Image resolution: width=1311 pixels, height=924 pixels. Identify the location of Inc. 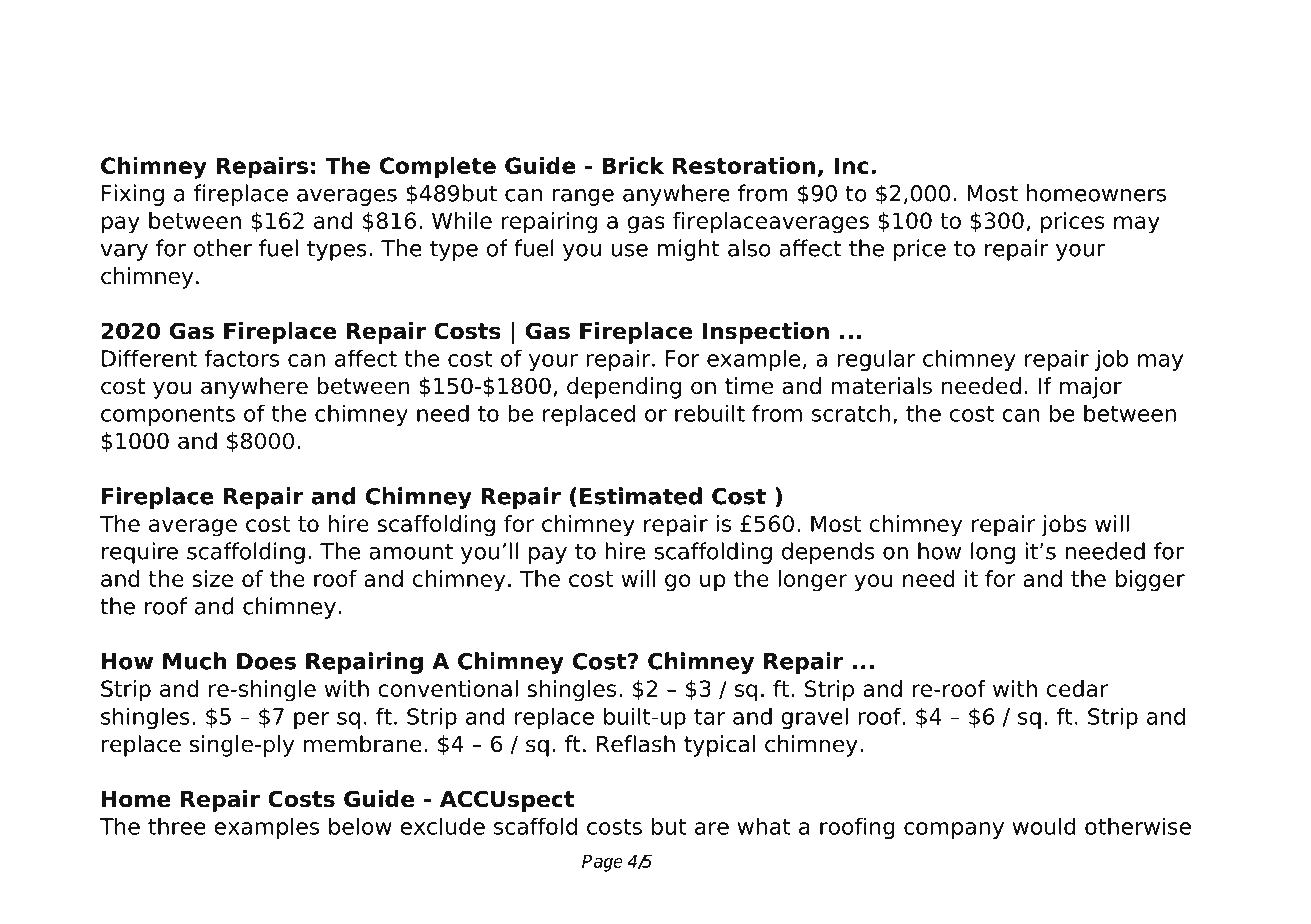
(851, 165).
